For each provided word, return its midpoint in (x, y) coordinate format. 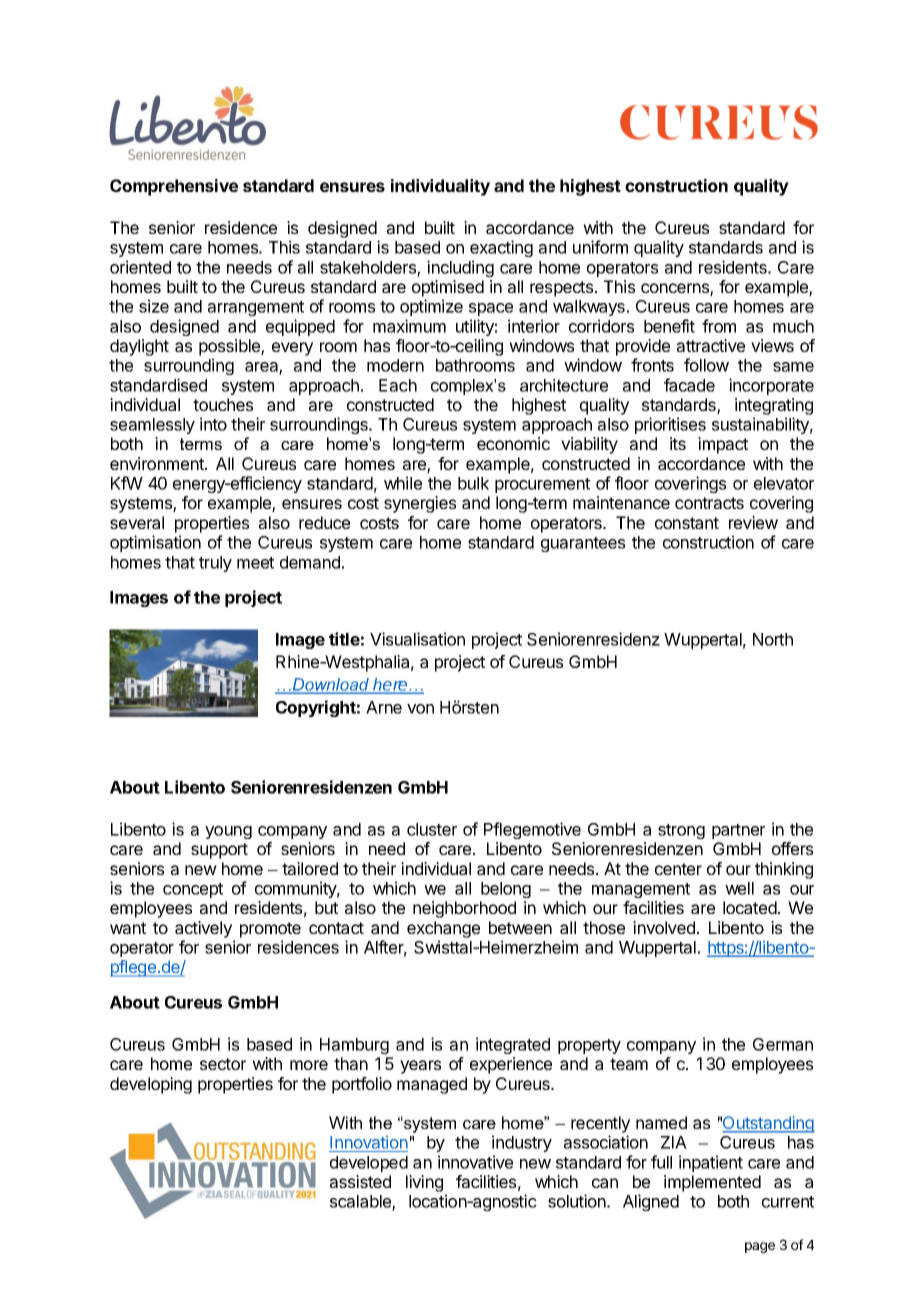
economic (513, 443)
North (773, 639)
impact (723, 445)
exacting (501, 248)
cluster (432, 829)
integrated (513, 1045)
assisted (360, 1181)
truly (215, 564)
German (783, 1044)
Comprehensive (174, 187)
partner (738, 831)
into (213, 424)
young (228, 832)
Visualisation (417, 639)
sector (223, 1064)
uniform (600, 247)
